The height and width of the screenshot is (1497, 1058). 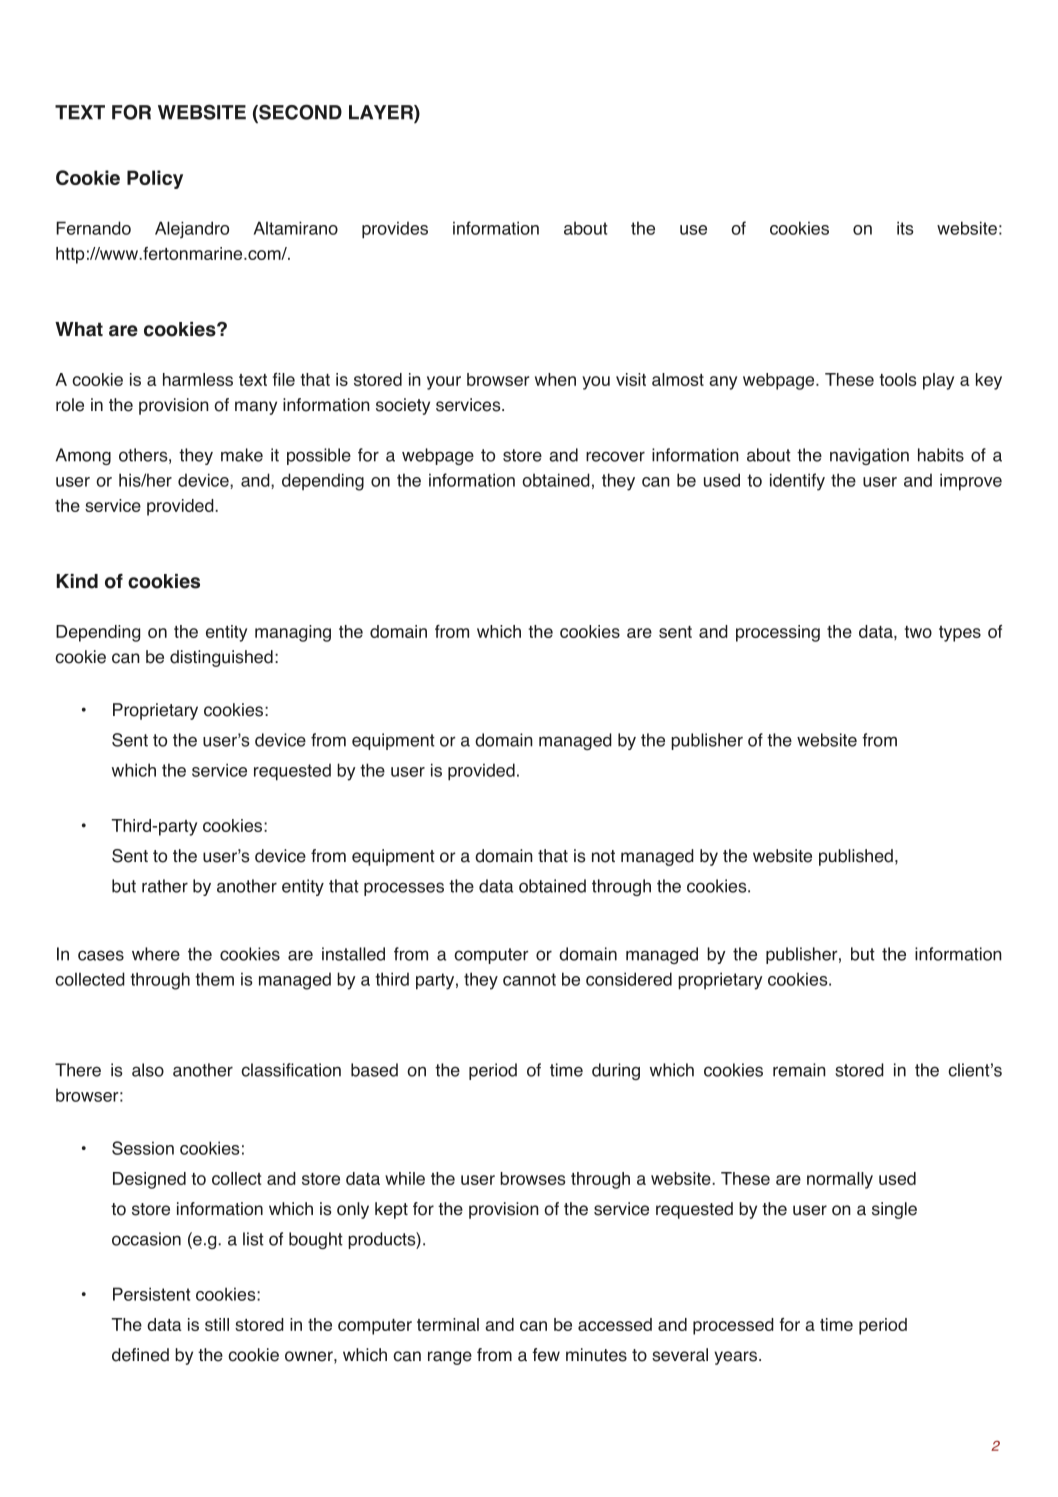 I want to click on provides, so click(x=395, y=229).
